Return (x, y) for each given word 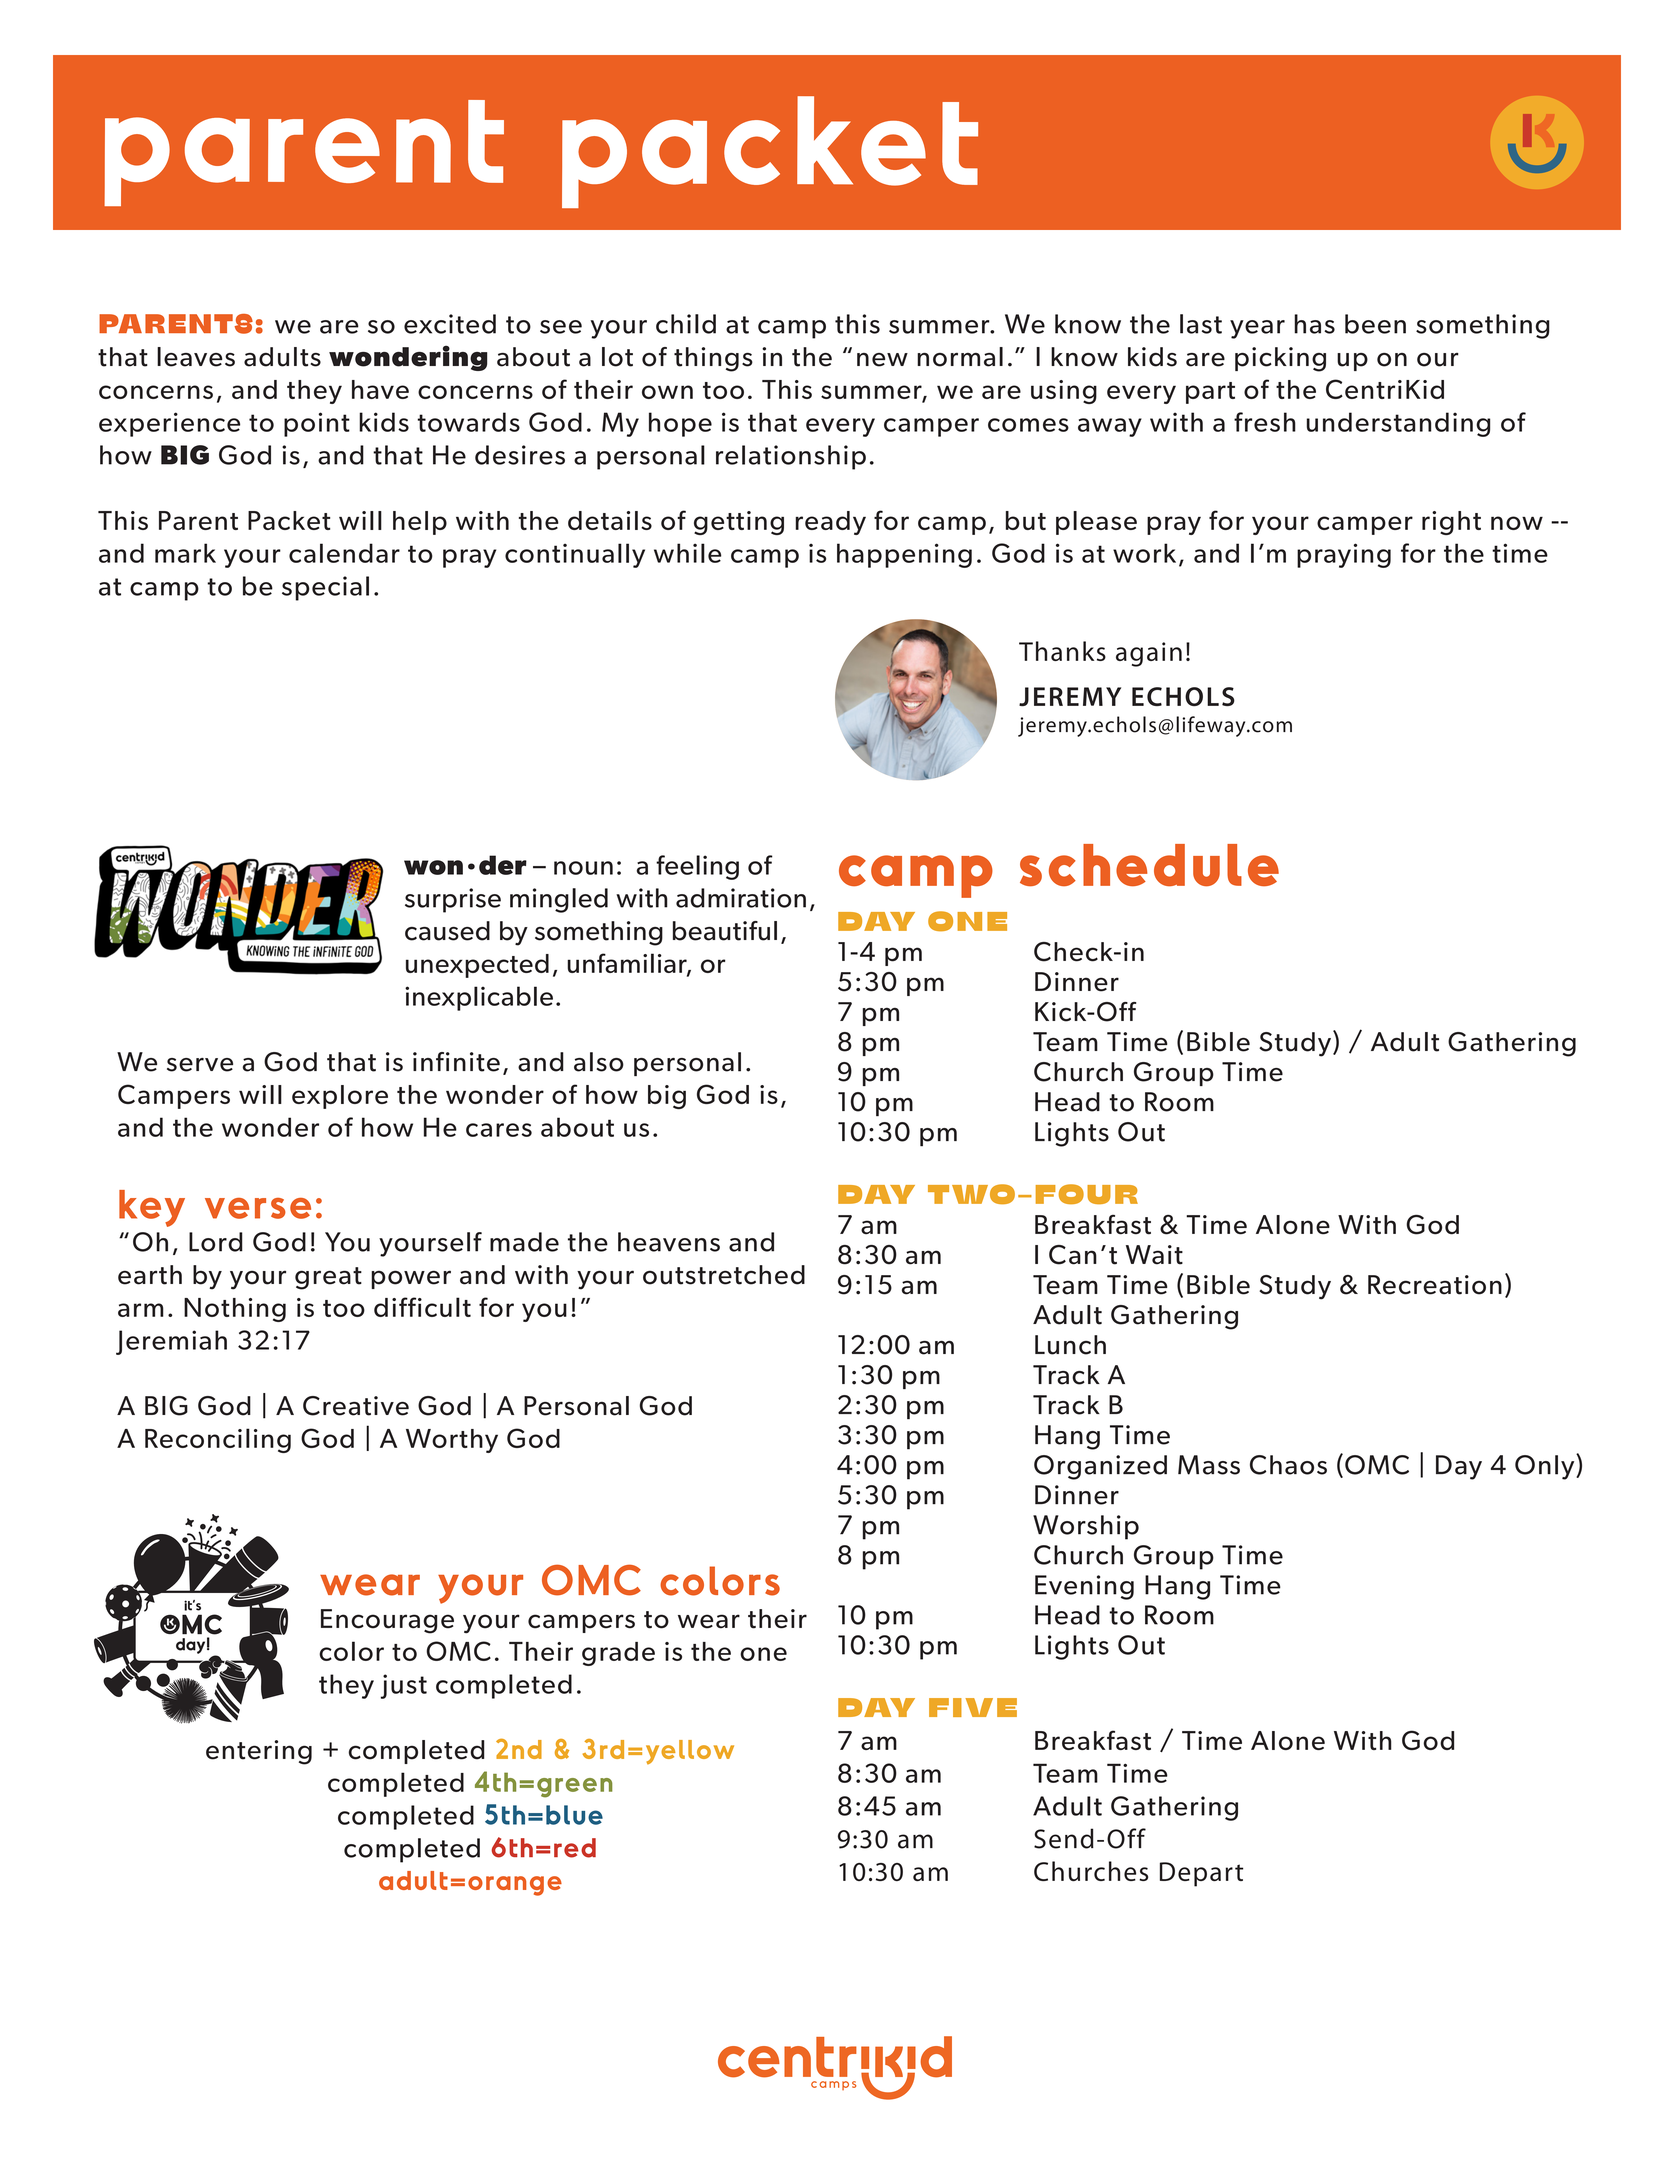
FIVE (973, 1707)
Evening (1084, 1587)
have (380, 389)
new (882, 360)
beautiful (725, 931)
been (1375, 324)
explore (340, 1097)
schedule (1149, 865)
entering (259, 1752)
